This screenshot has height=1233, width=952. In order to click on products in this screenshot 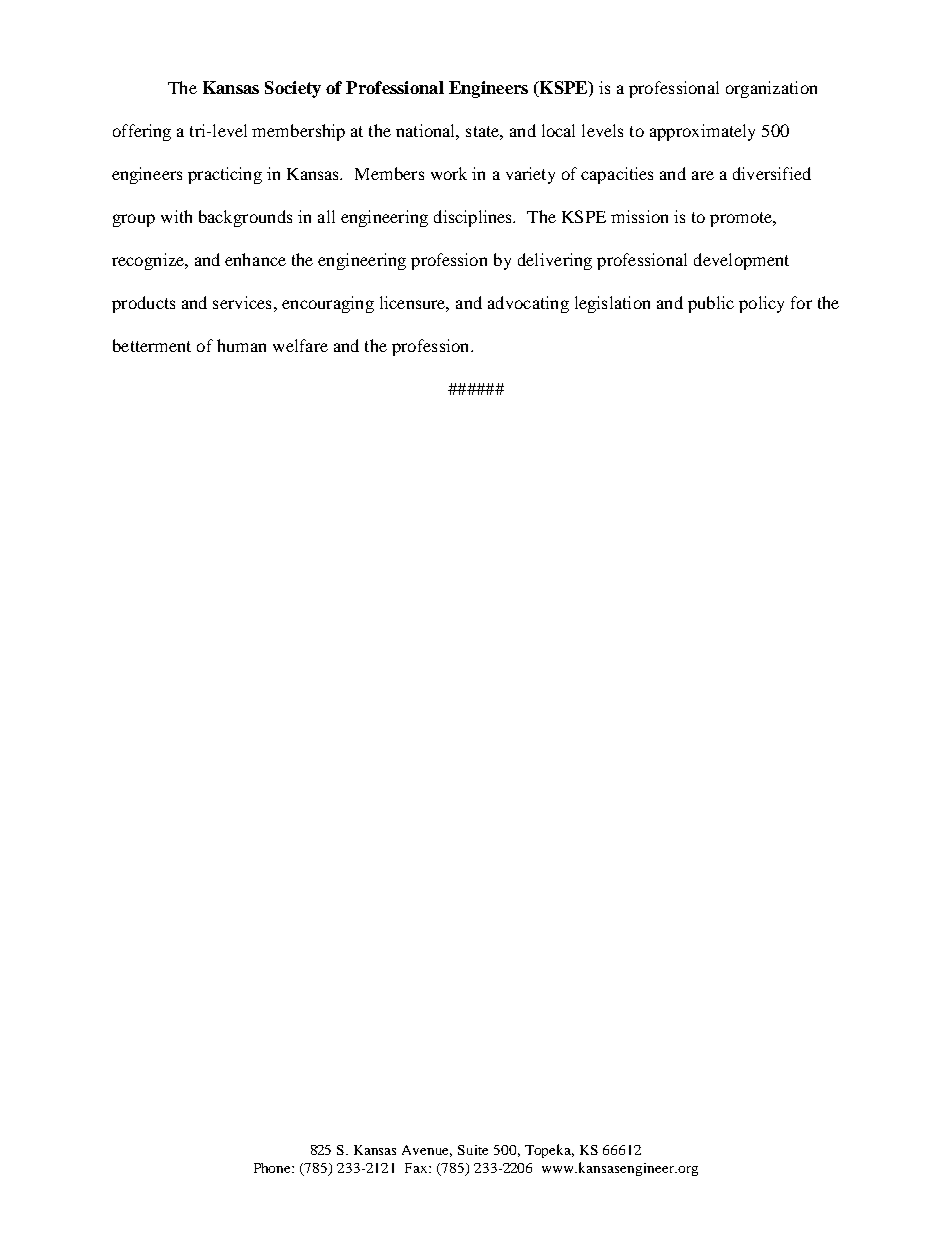, I will do `click(143, 304)`.
